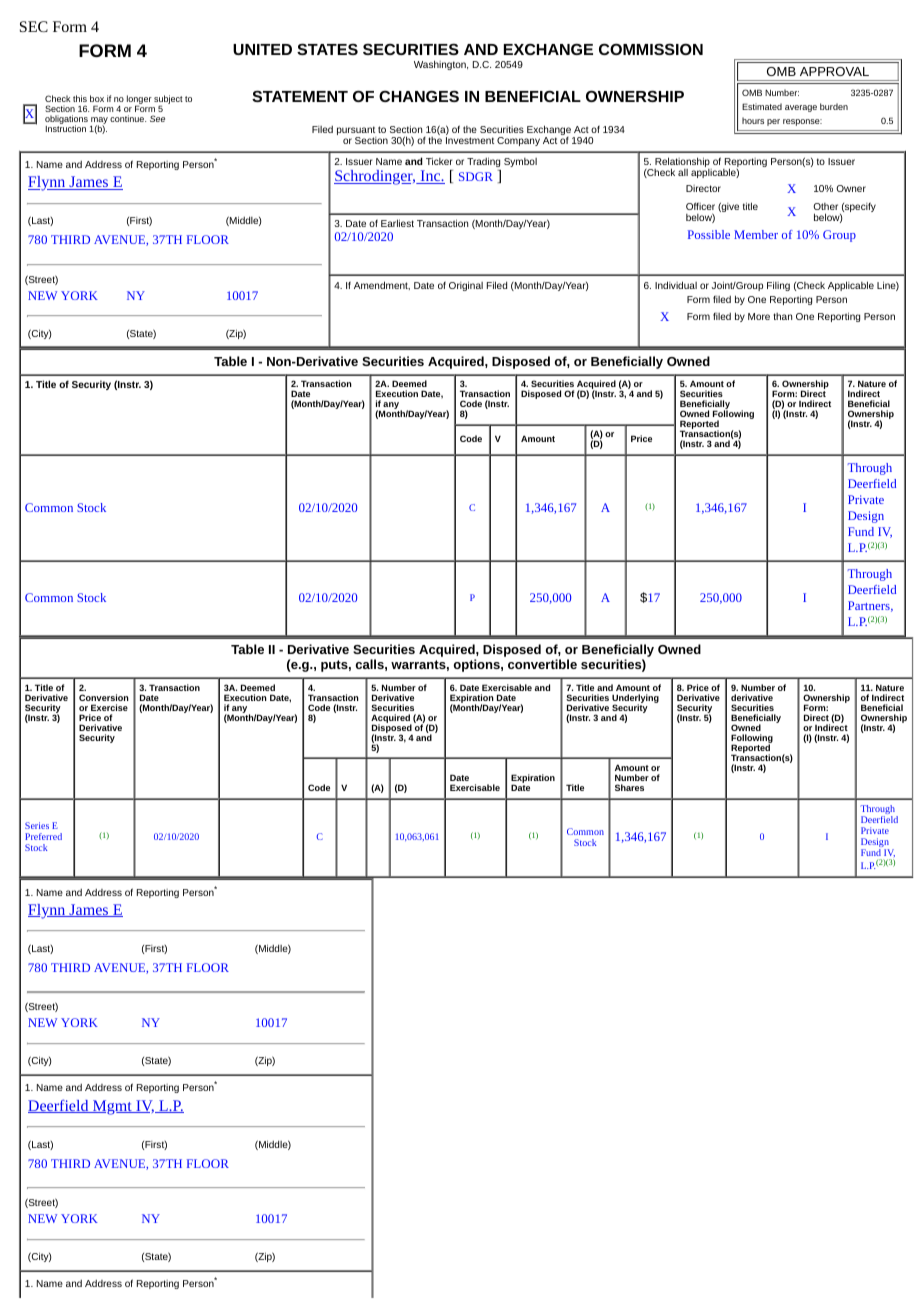  I want to click on Mgmt, so click(112, 1107).
